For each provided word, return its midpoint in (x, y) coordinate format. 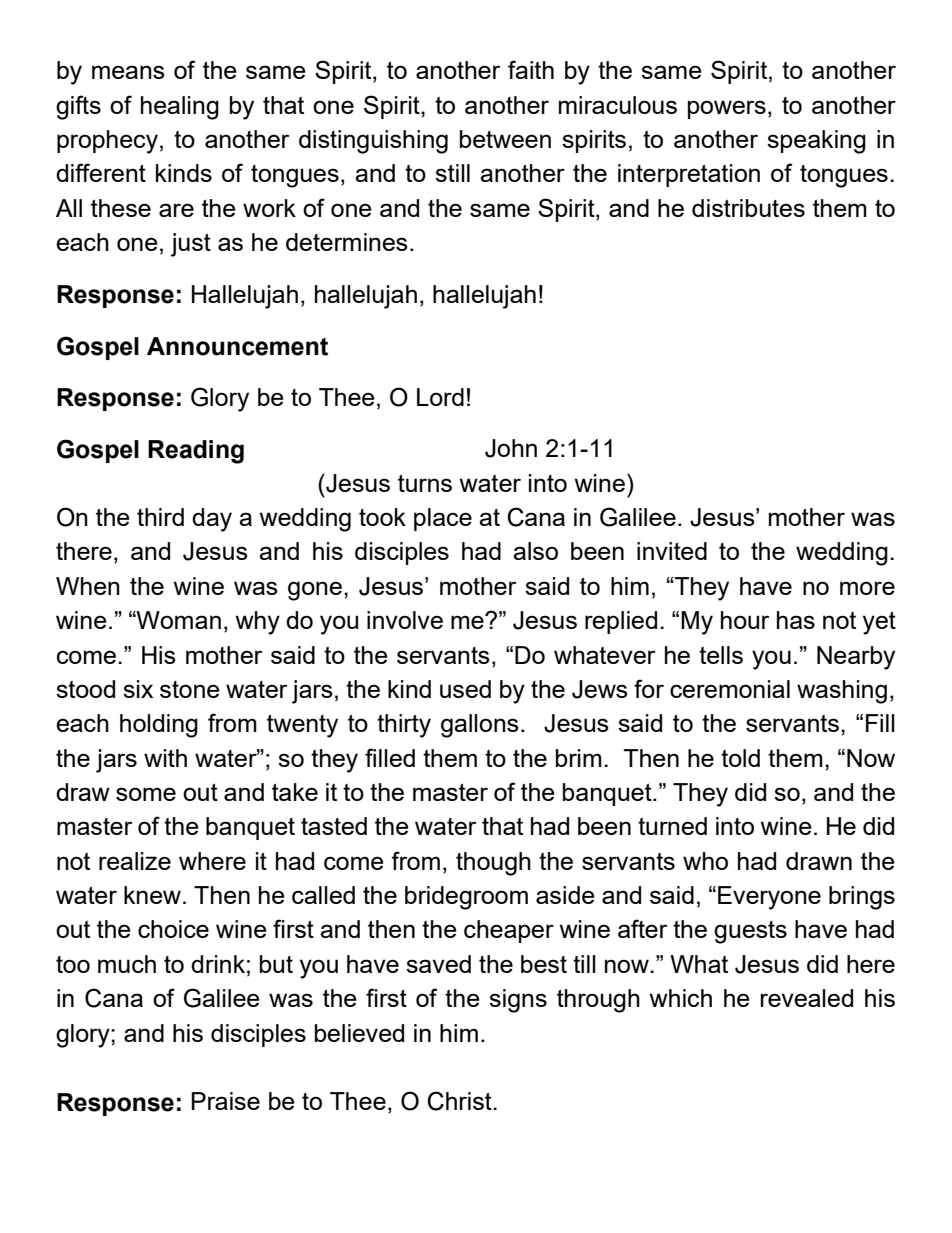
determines (347, 242)
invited (672, 551)
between (505, 139)
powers (727, 109)
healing (180, 108)
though (493, 864)
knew (152, 895)
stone (190, 689)
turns (425, 483)
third (160, 517)
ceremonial (730, 689)
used (465, 689)
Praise (225, 1101)
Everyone (769, 898)
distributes (748, 208)
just (191, 245)
